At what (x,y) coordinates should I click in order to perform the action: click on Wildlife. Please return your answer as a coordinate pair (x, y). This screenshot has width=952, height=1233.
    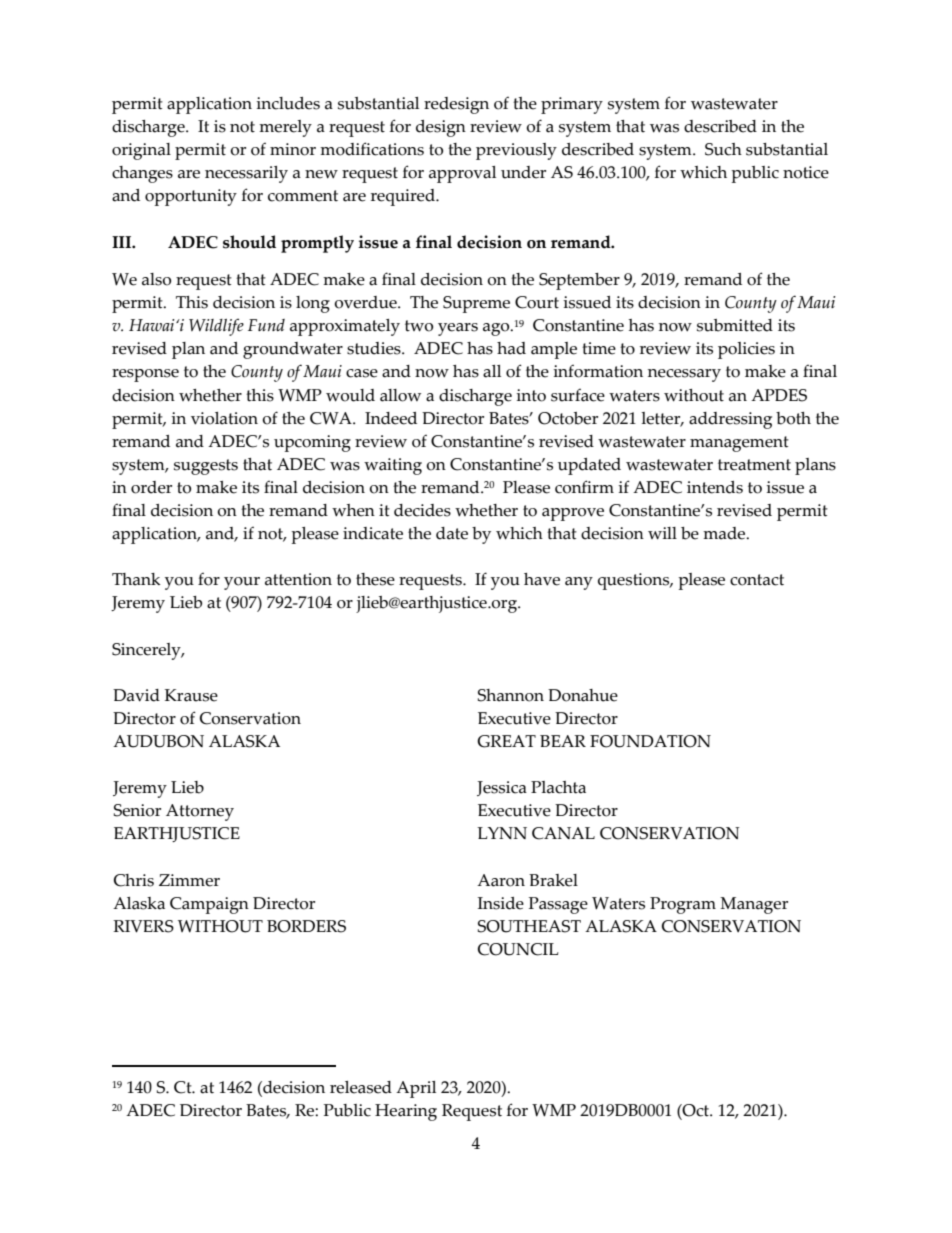
    Looking at the image, I should click on (216, 327).
